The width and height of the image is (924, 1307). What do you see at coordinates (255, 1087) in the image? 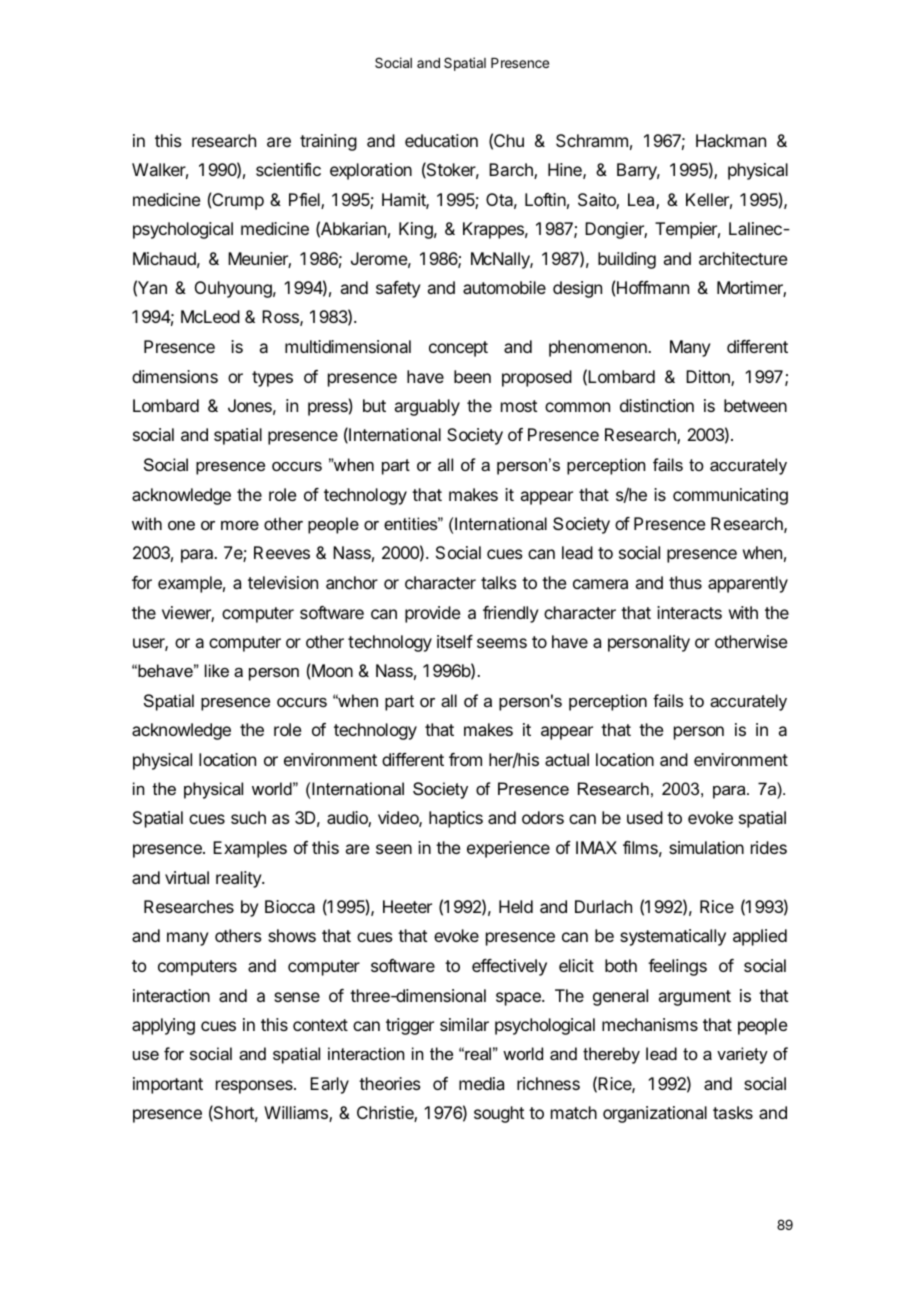
I see `responses` at bounding box center [255, 1087].
